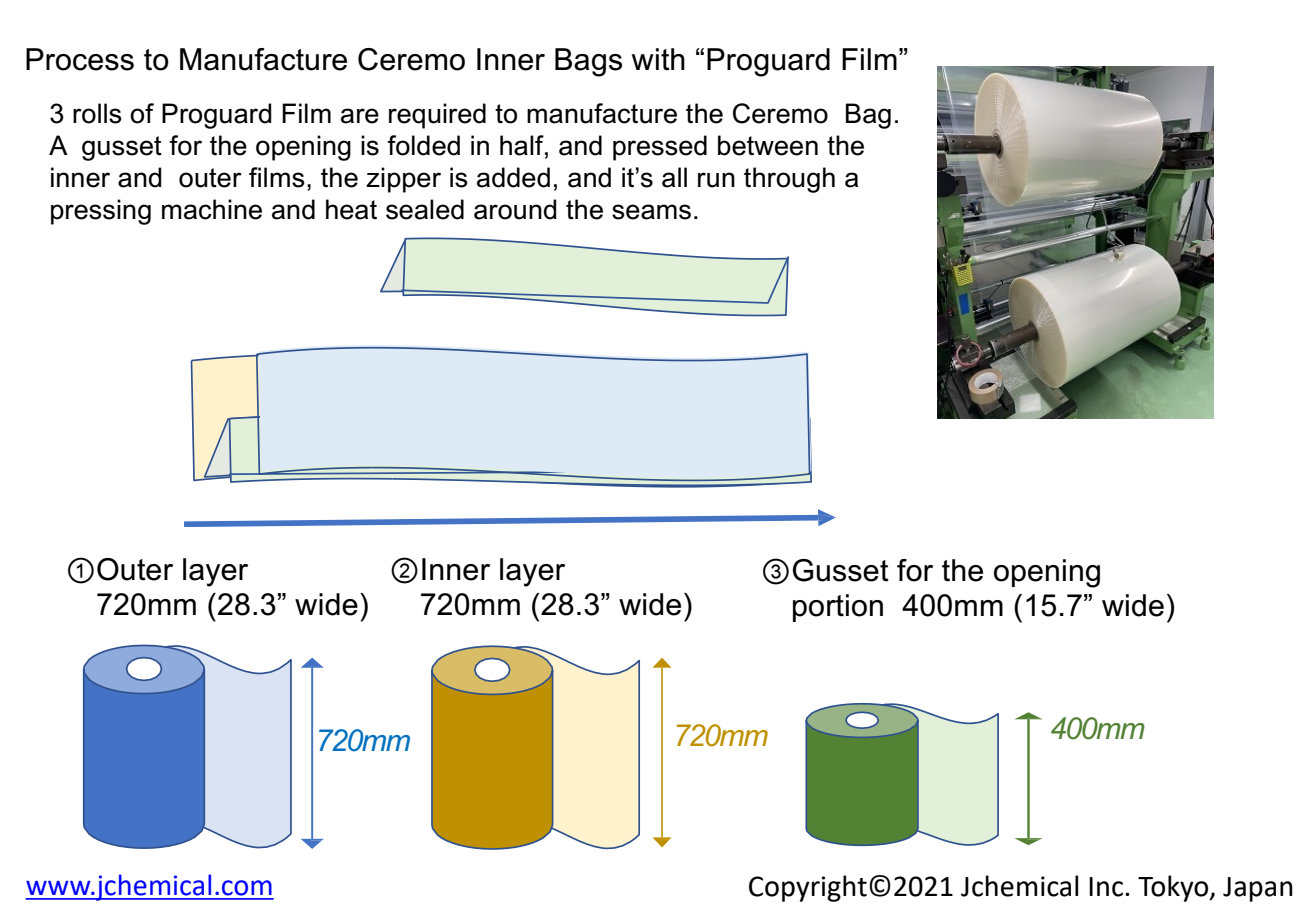  Describe the element at coordinates (1258, 889) in the screenshot. I see `Japan` at that location.
